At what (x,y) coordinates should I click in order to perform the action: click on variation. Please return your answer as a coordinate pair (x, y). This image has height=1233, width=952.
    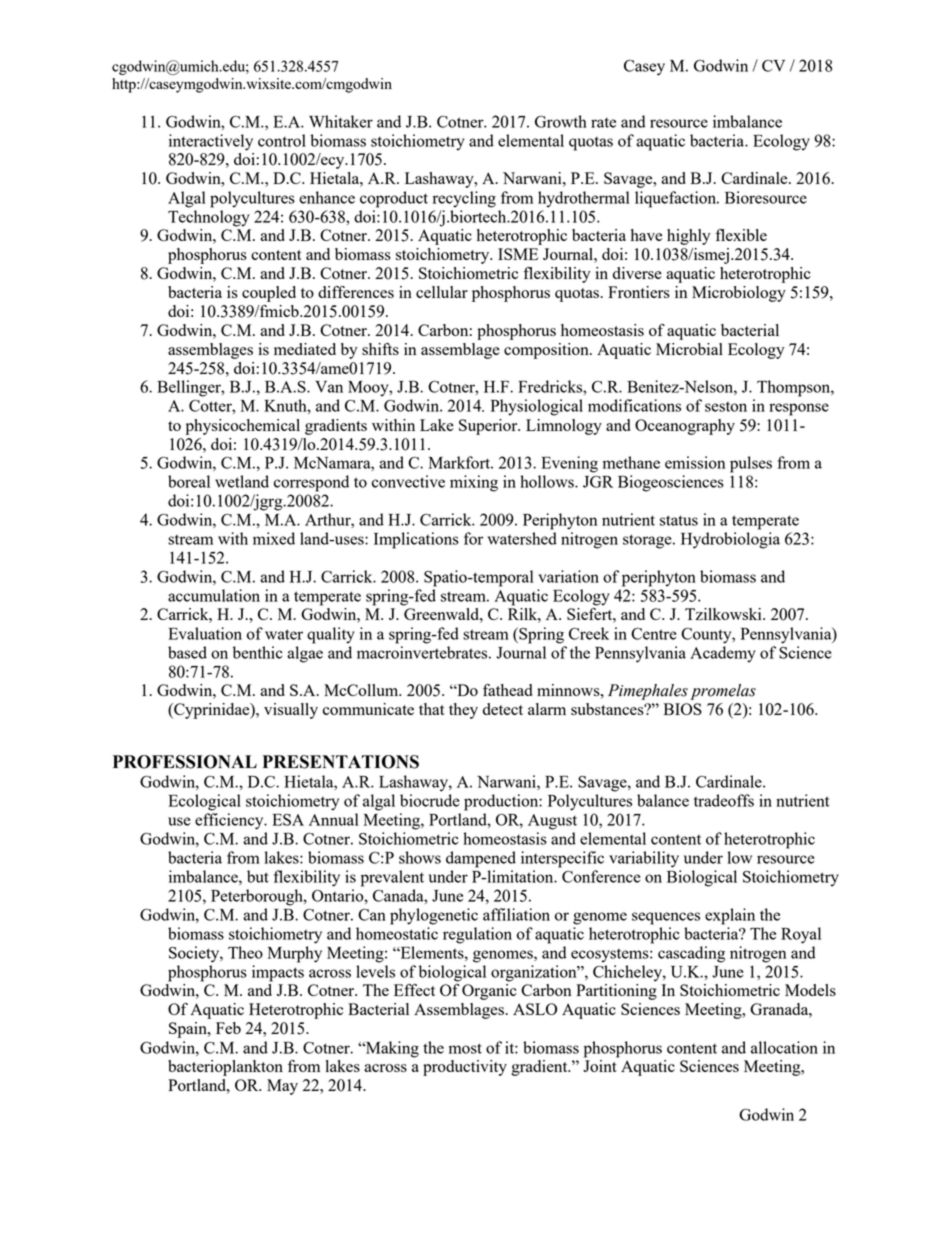
    Looking at the image, I should click on (568, 576).
